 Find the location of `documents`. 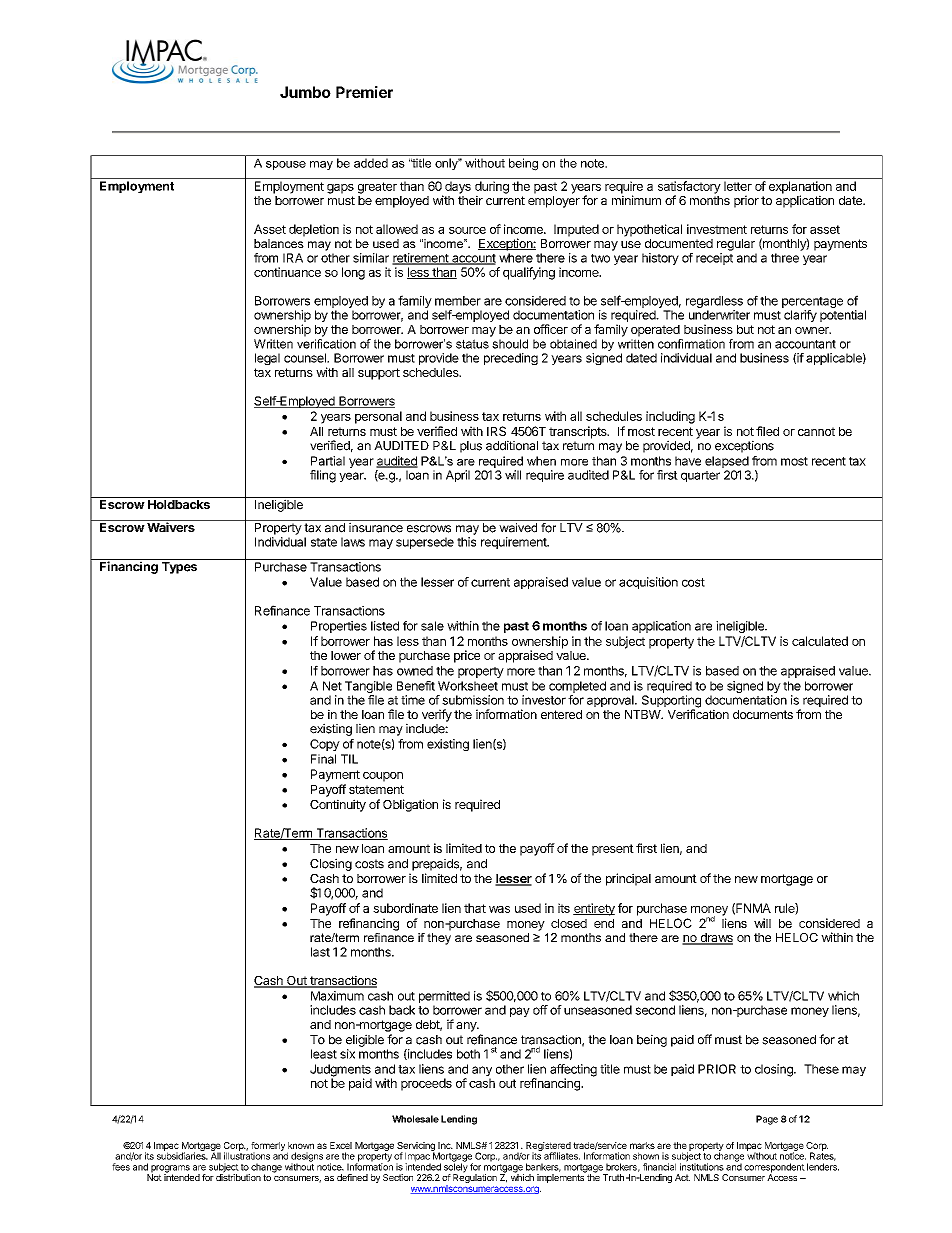

documents is located at coordinates (763, 714).
